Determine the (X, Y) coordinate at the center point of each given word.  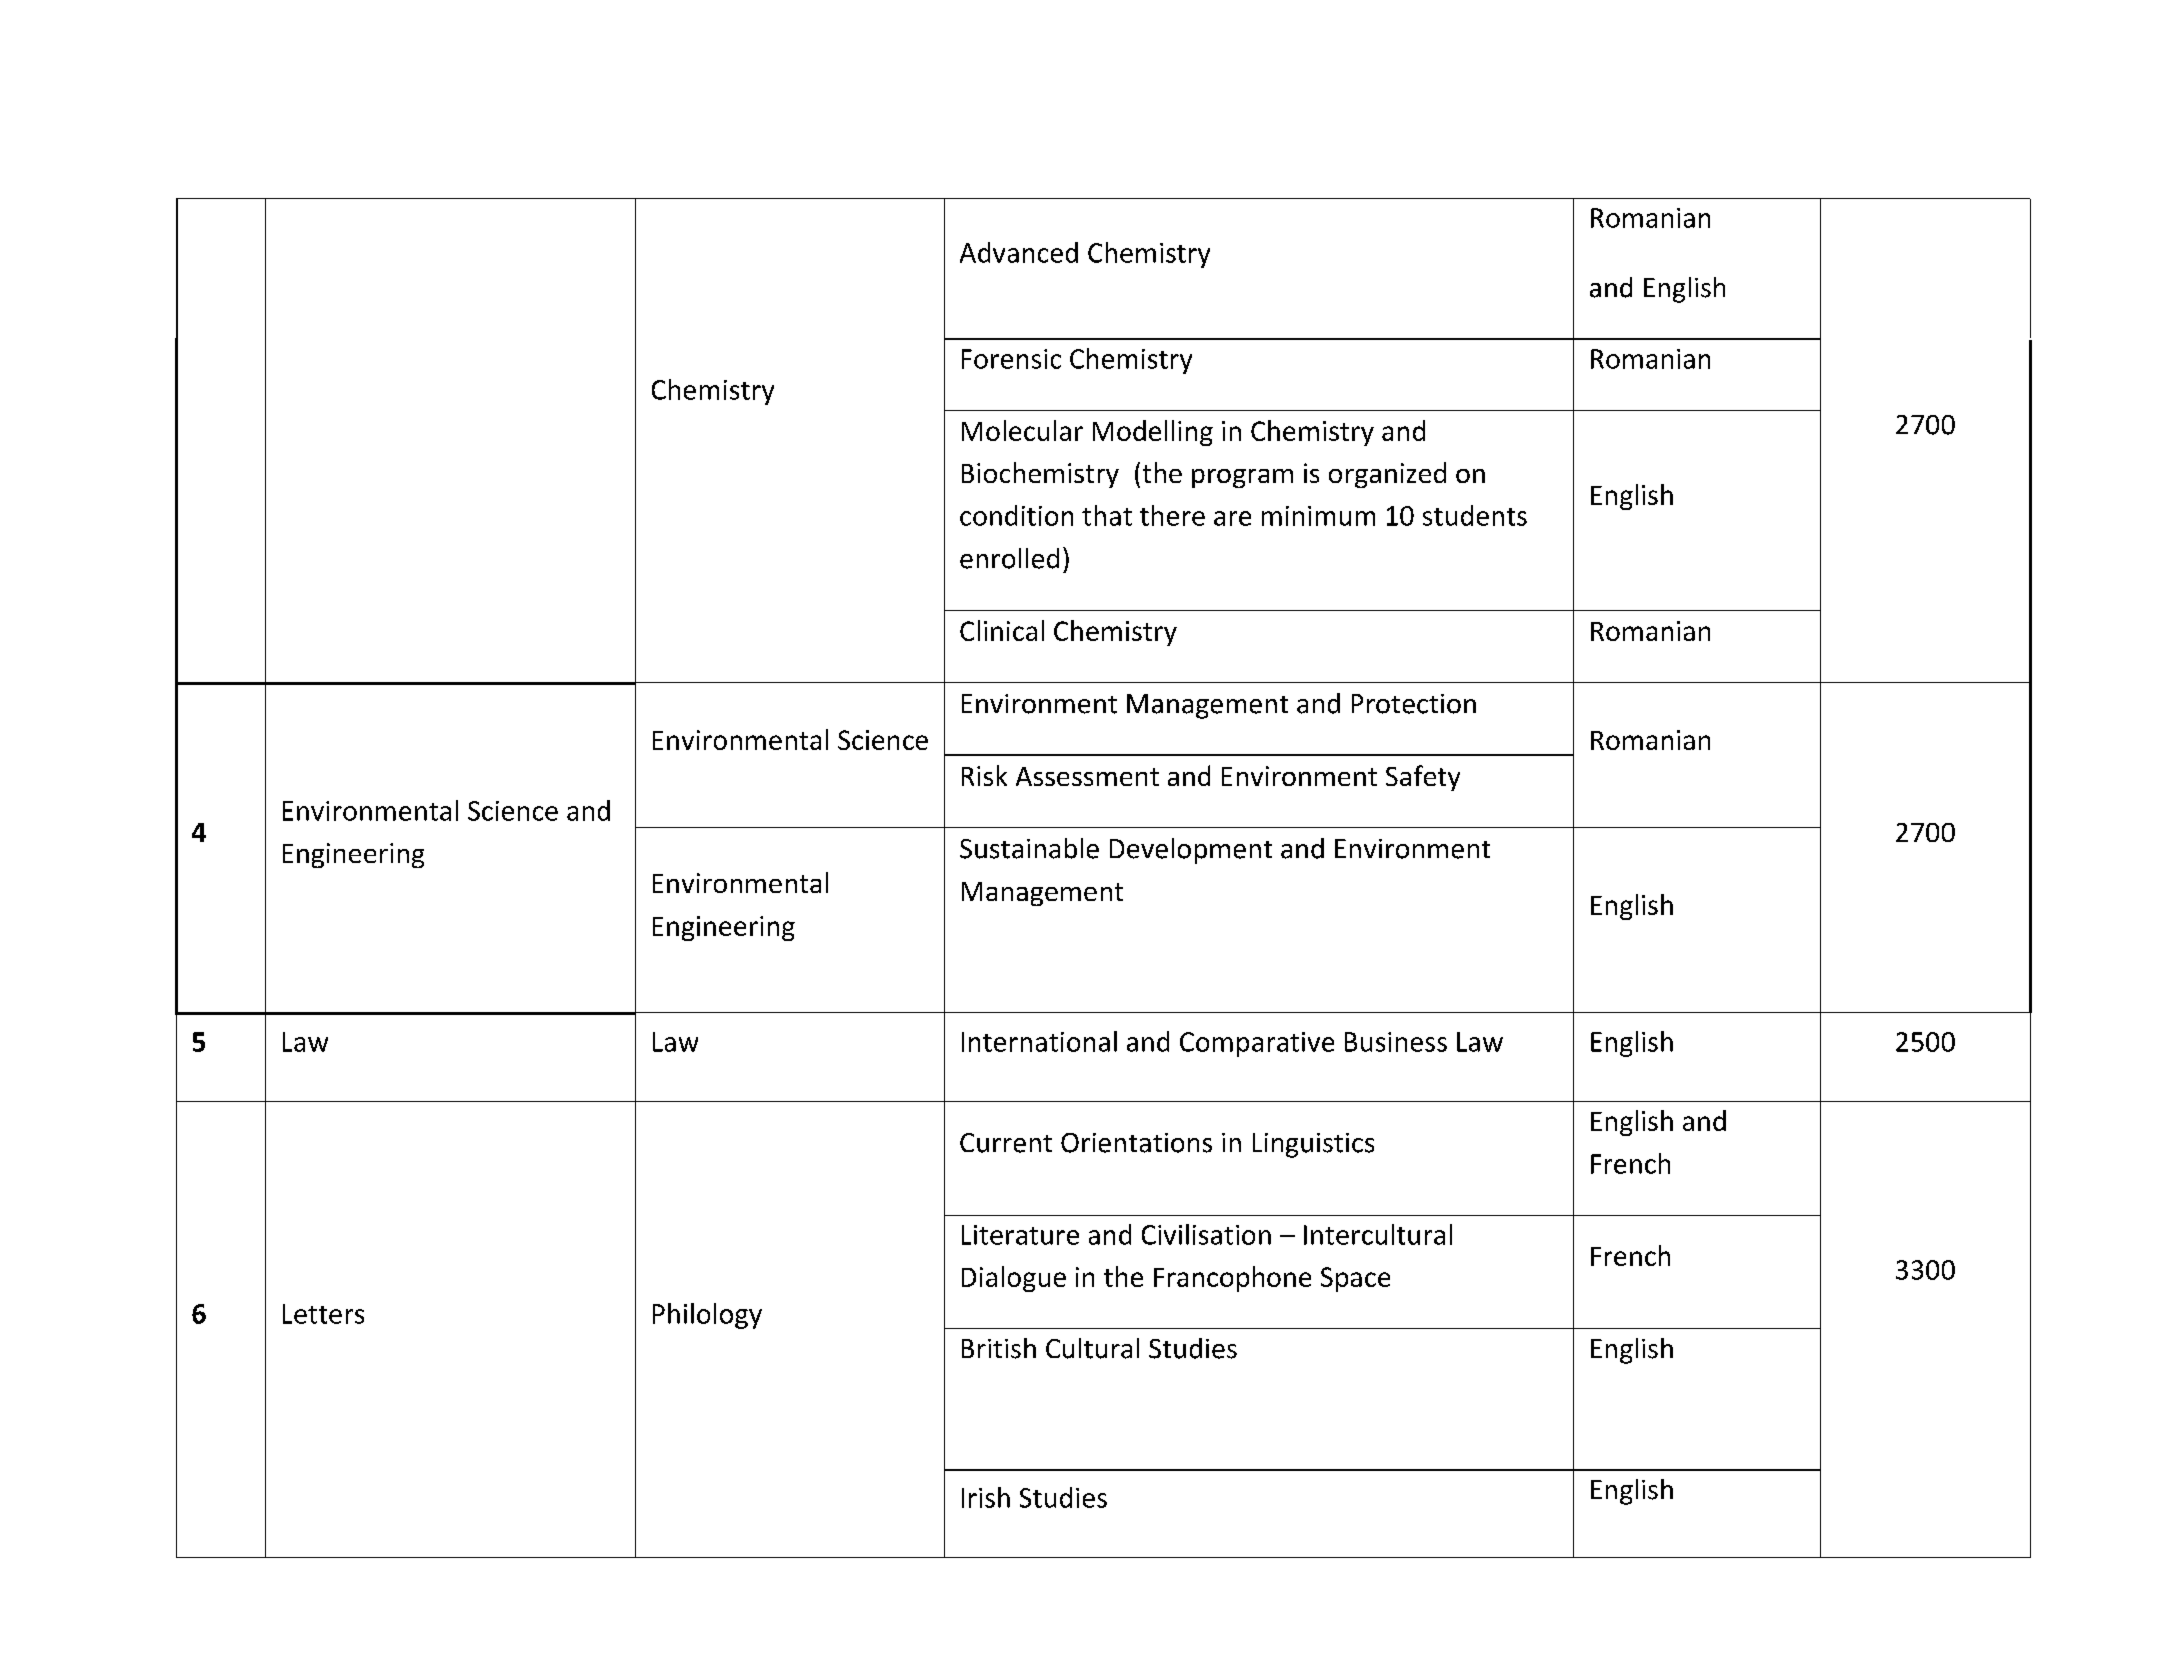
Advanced (1019, 252)
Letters (323, 1314)
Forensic (1011, 359)
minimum (1318, 516)
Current (1006, 1143)
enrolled (1009, 558)
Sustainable (1029, 848)
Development (1191, 851)
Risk (984, 775)
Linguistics (1313, 1145)
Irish (986, 1497)
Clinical (1002, 630)
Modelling (1153, 433)
